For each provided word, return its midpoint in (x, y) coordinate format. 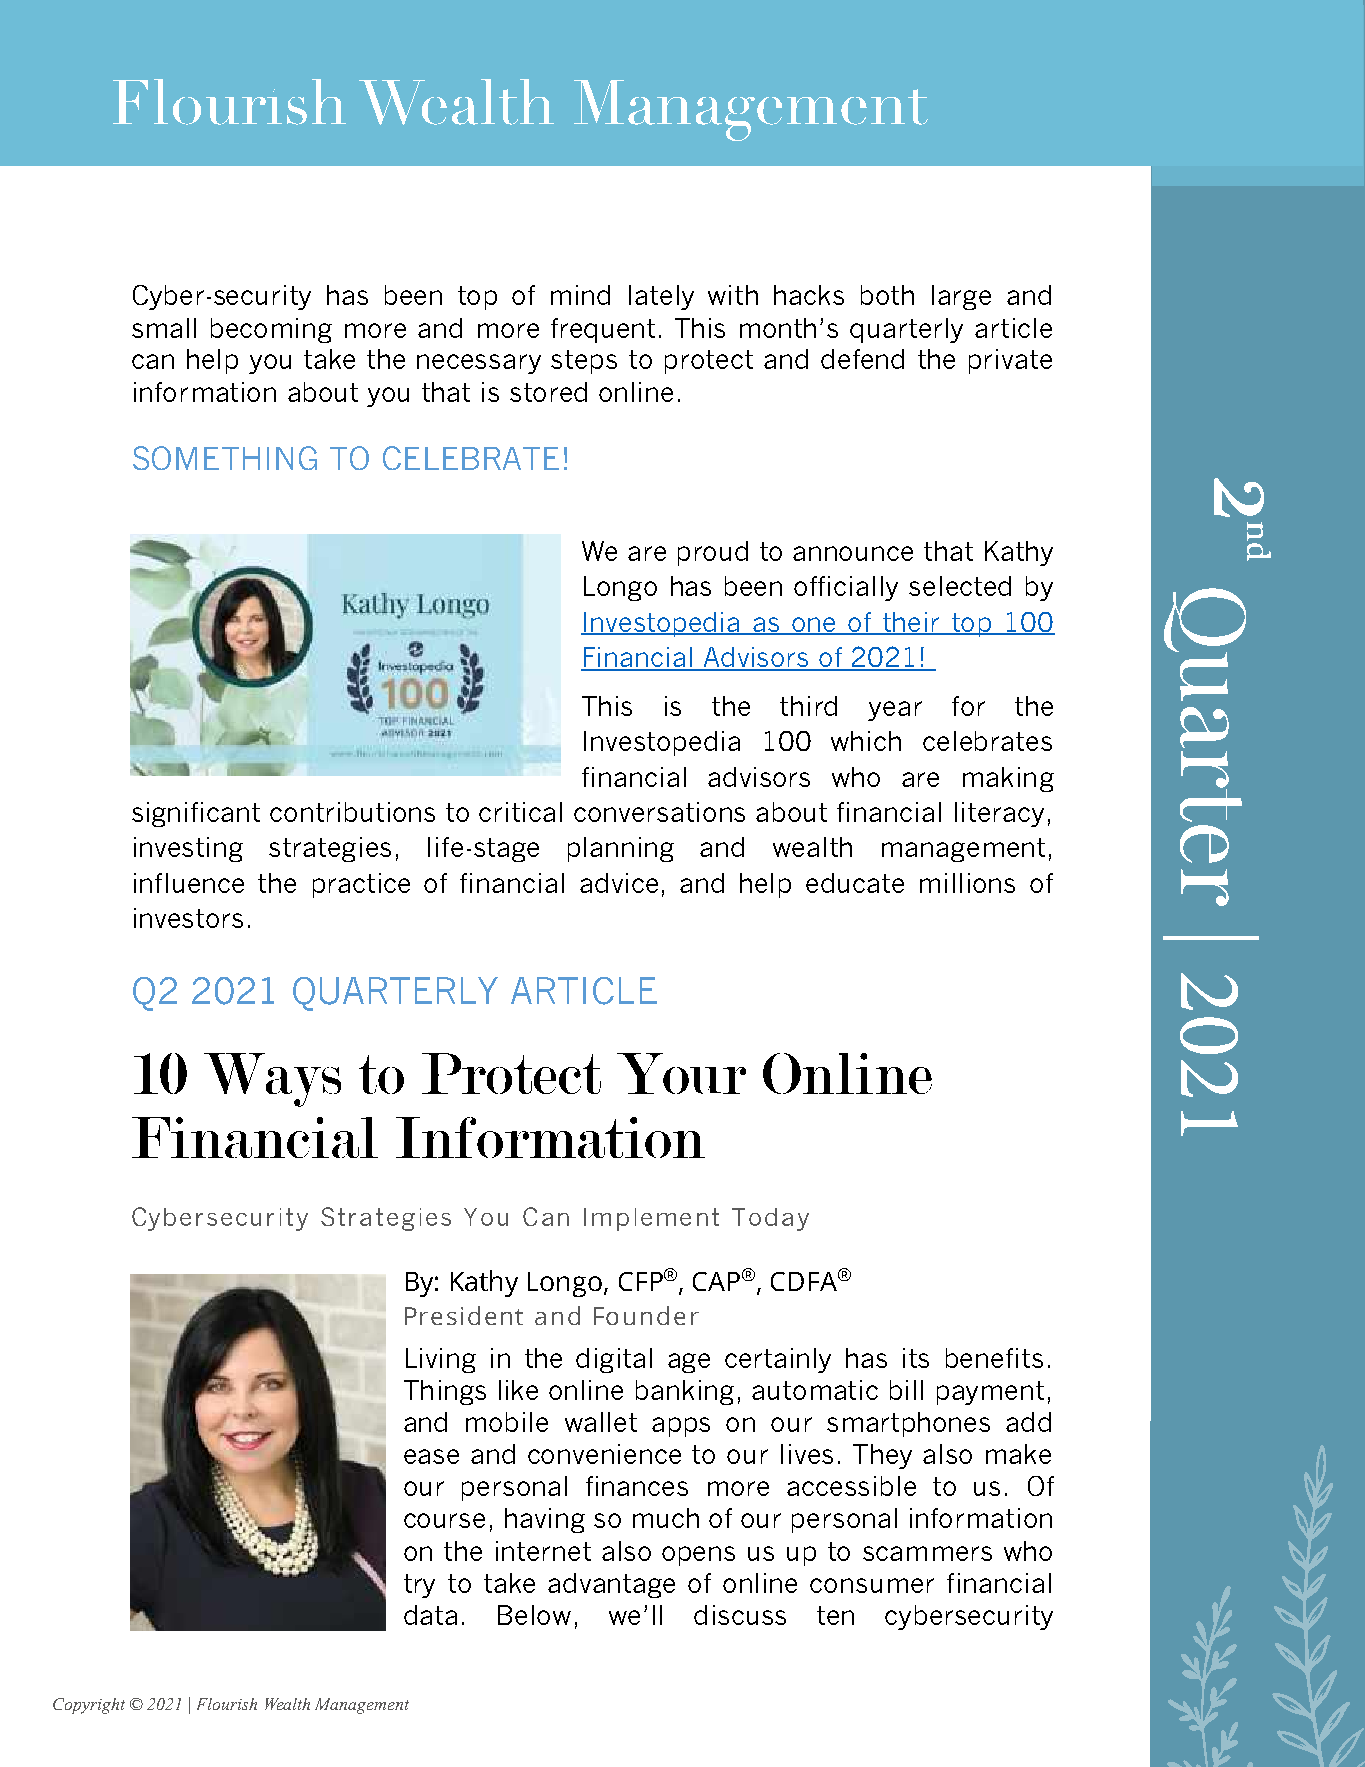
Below (534, 1615)
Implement (651, 1219)
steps (584, 362)
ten (835, 1615)
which (866, 741)
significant (196, 814)
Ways (272, 1080)
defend (862, 359)
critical (520, 812)
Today (770, 1219)
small (164, 328)
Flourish (227, 1704)
